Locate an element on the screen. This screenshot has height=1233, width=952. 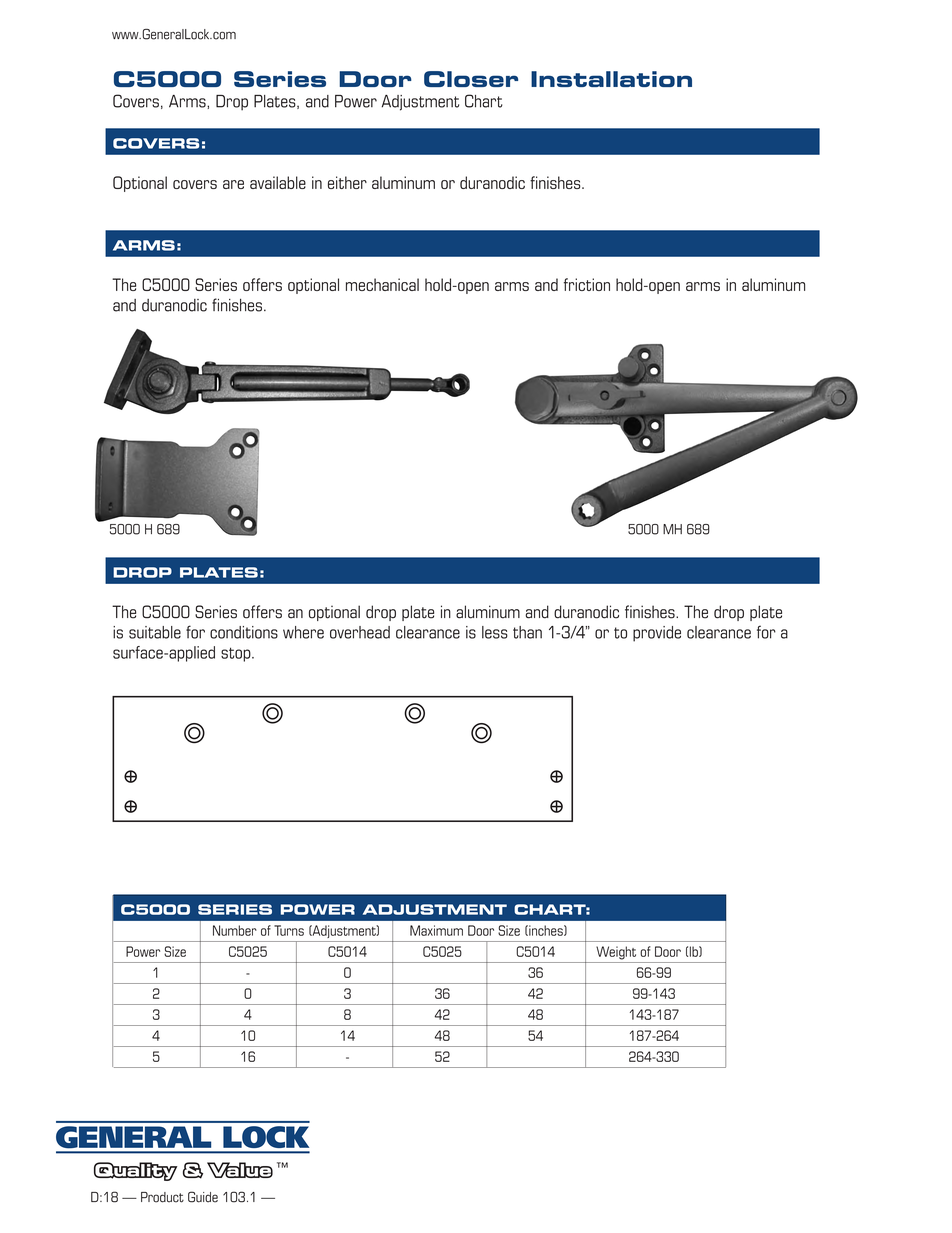
stop is located at coordinates (237, 654).
